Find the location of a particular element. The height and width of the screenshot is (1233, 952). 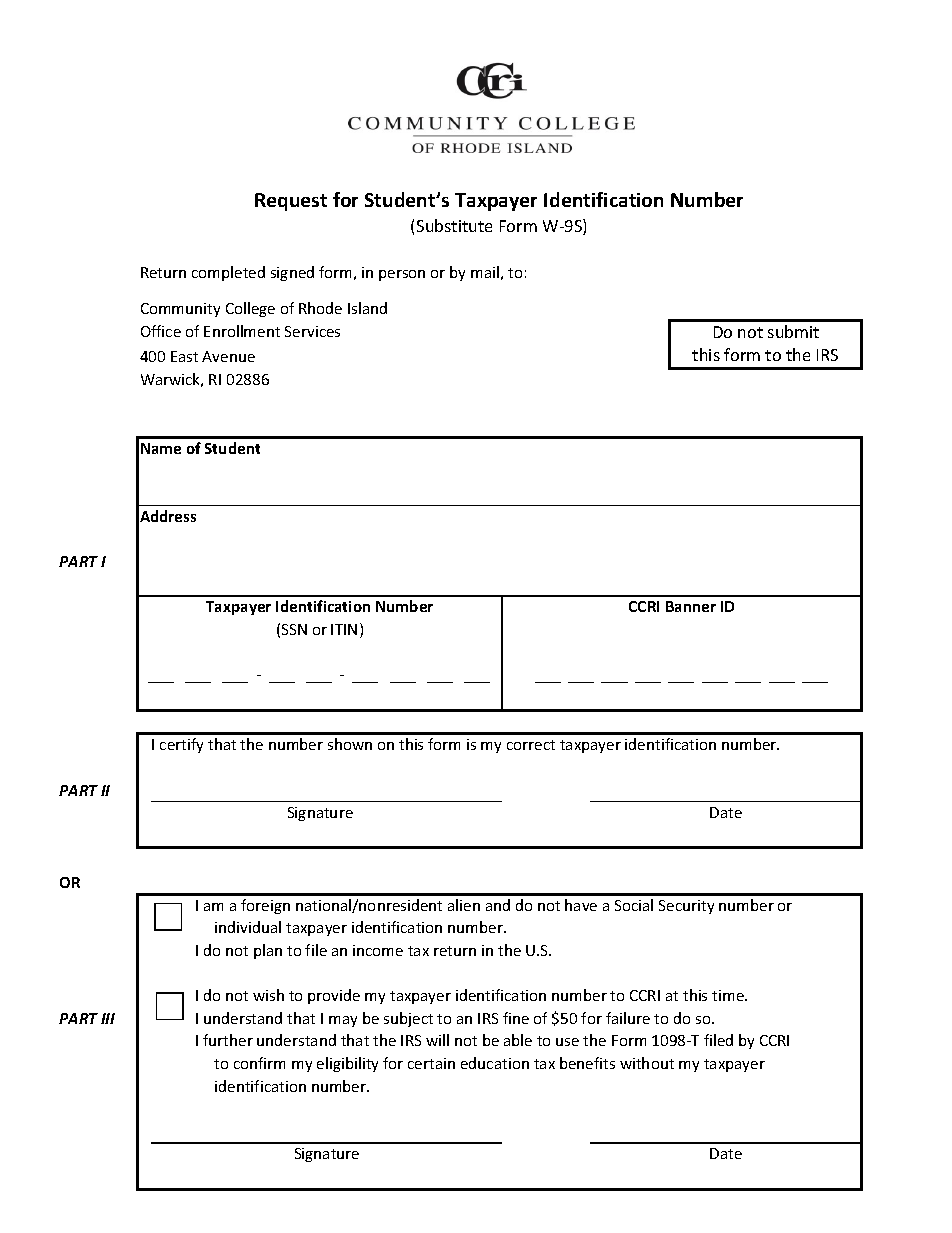

submit is located at coordinates (793, 331).
